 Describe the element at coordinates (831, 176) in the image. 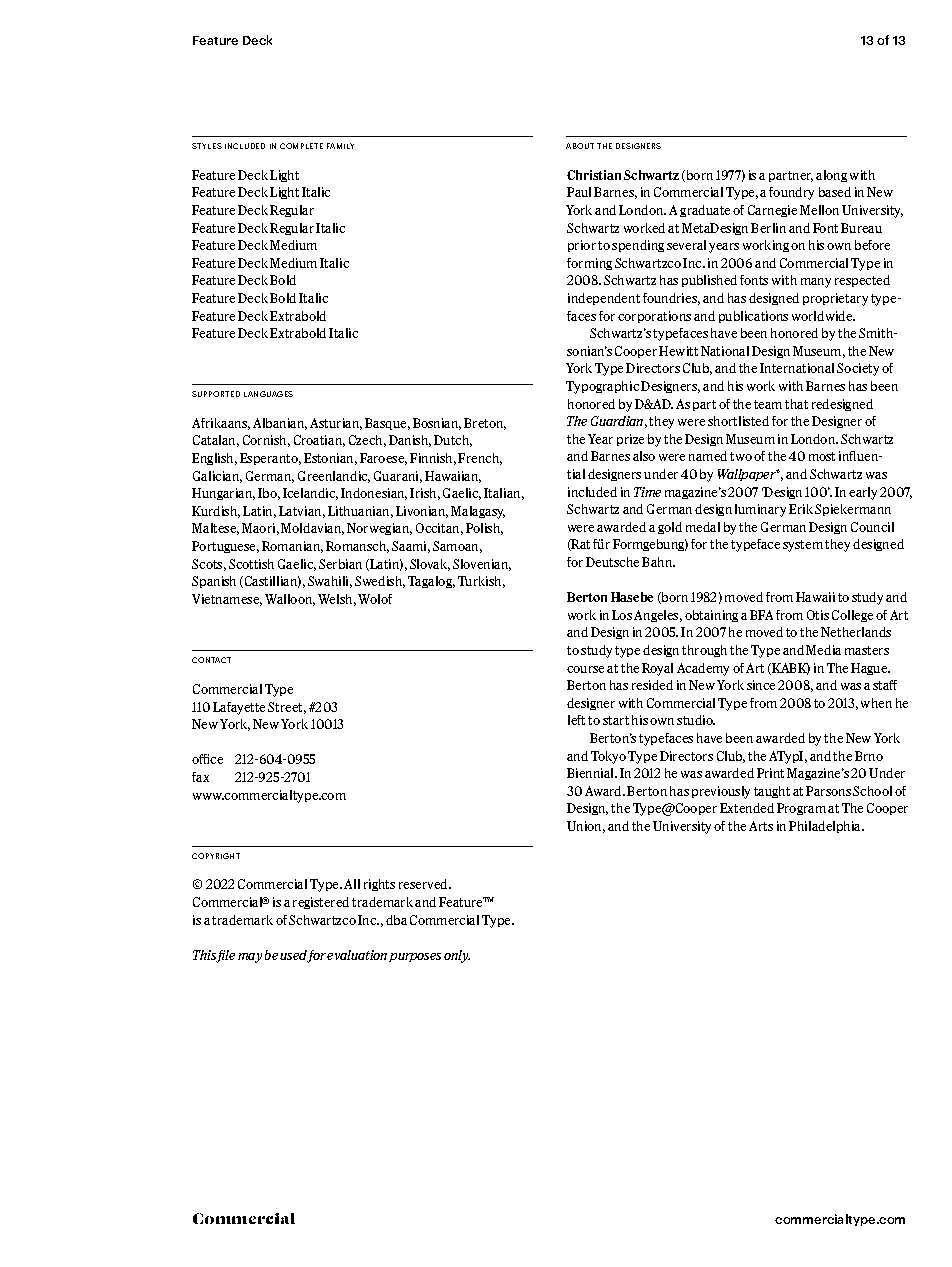

I see `along` at that location.
